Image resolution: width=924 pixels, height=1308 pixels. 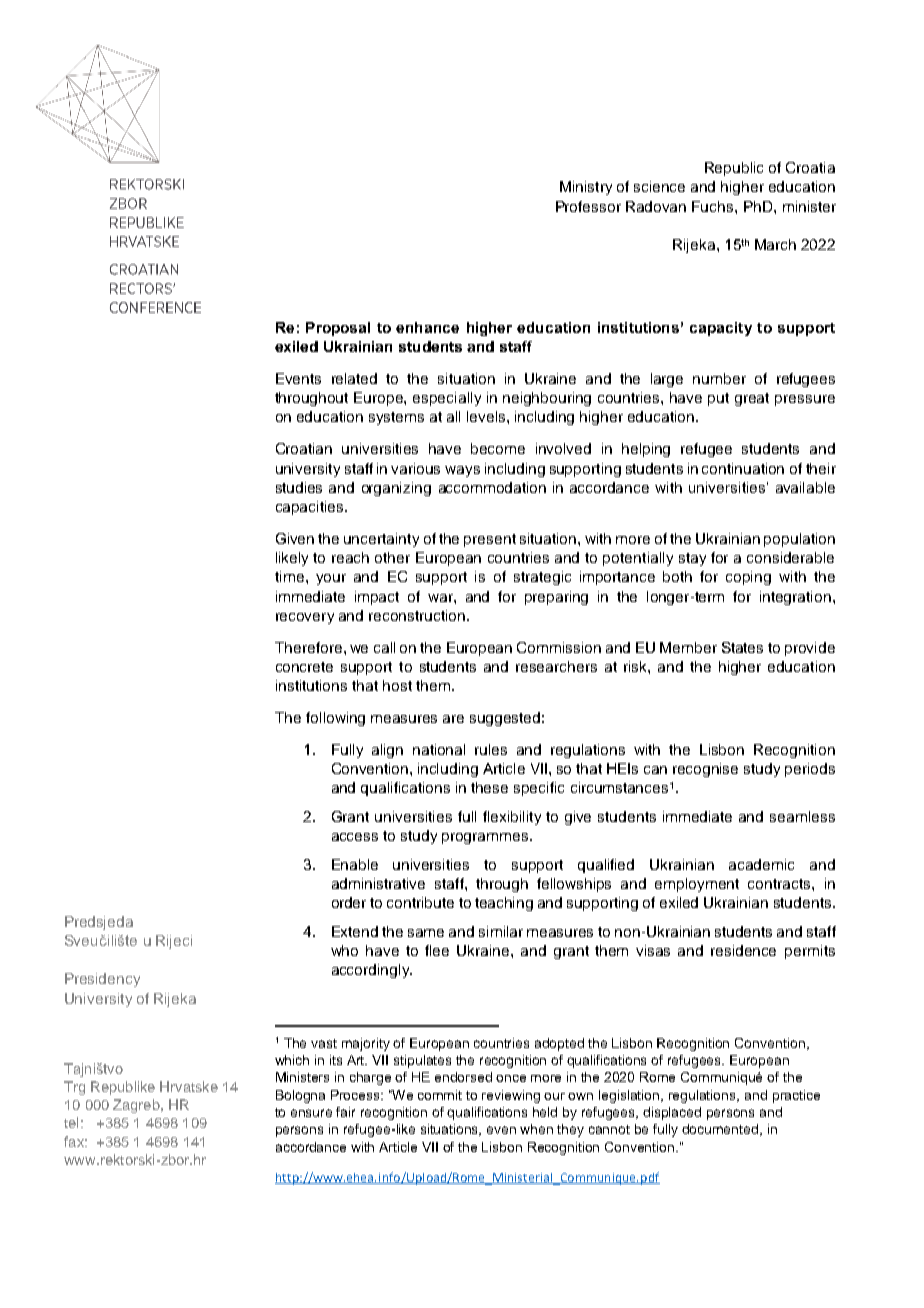 I want to click on ways, so click(x=462, y=471).
